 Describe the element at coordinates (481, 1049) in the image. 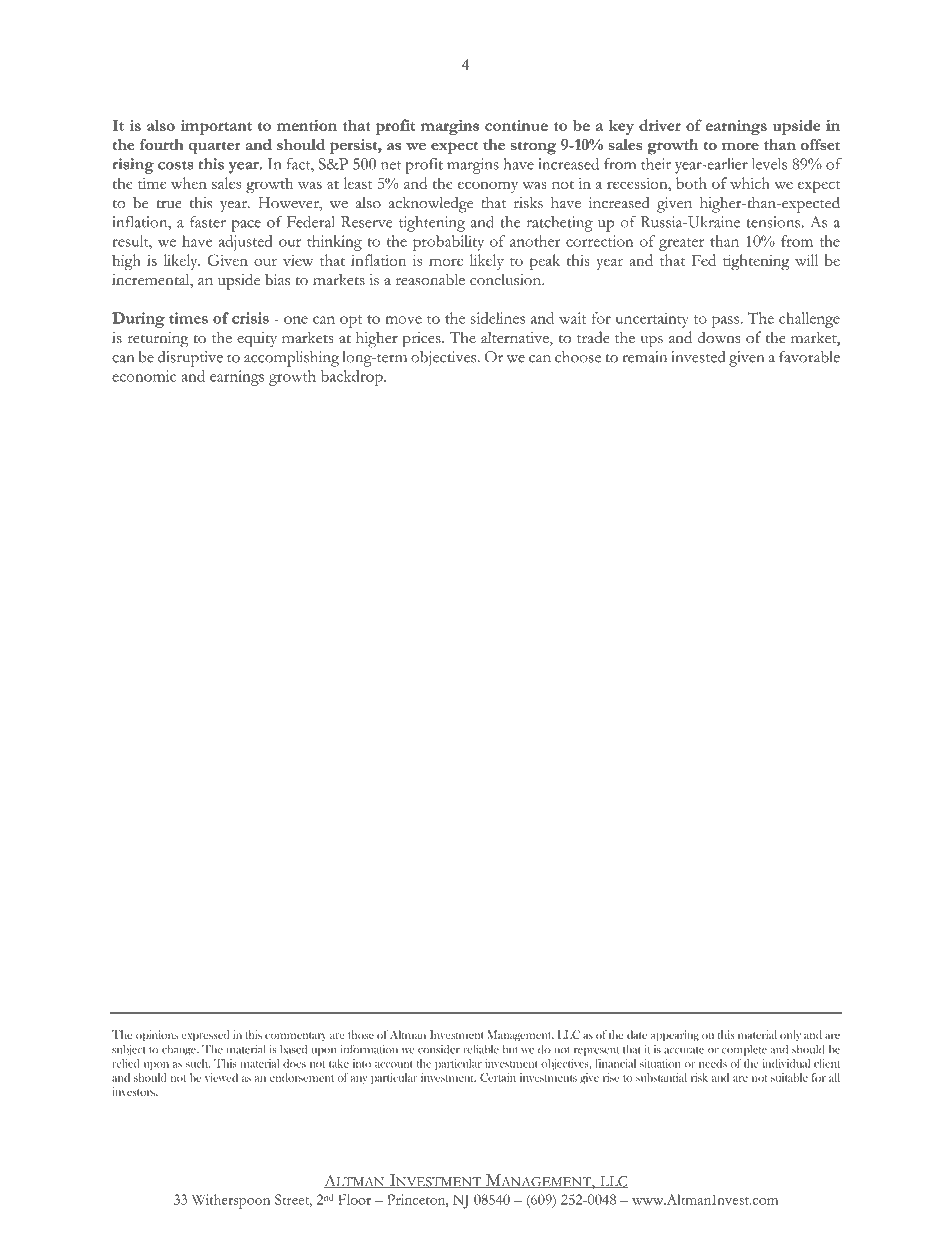

I see `reliable` at that location.
